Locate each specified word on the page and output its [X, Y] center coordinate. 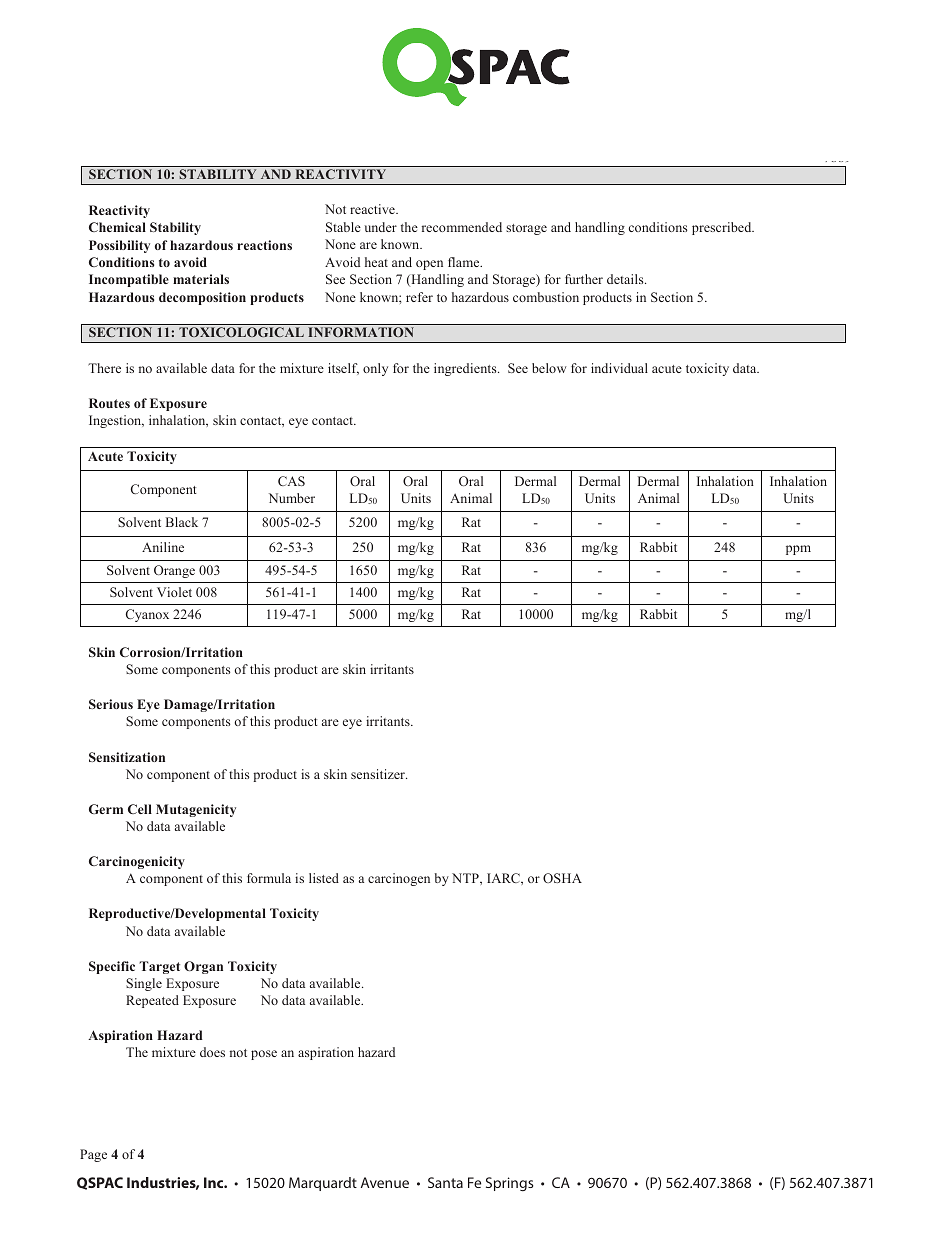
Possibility [119, 246]
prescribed [723, 228]
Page [93, 1155]
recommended [462, 227]
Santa [445, 1182]
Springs [510, 1184]
